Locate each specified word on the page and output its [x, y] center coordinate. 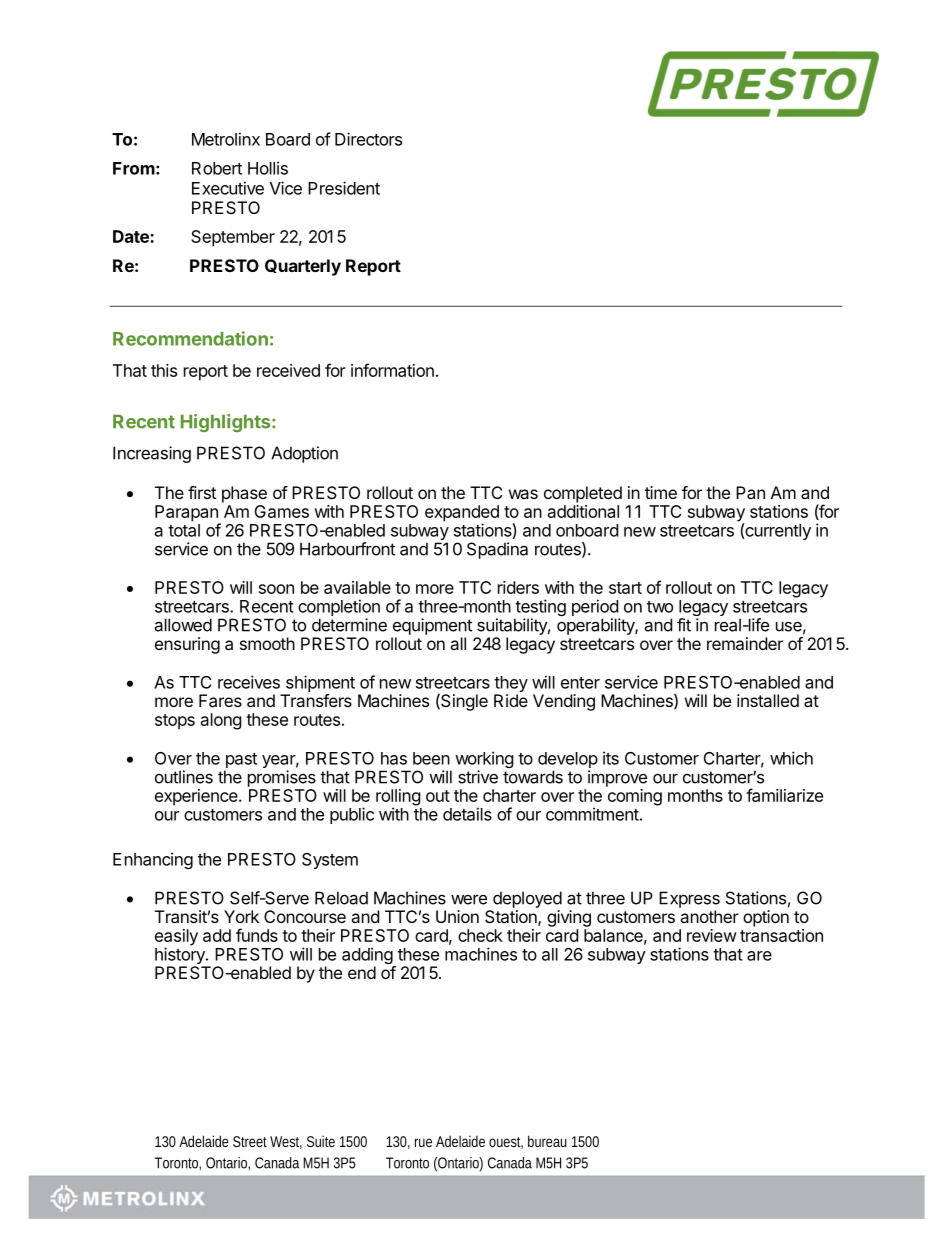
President [344, 188]
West [286, 1142]
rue [423, 1142]
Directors [368, 139]
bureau [547, 1141]
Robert [217, 168]
